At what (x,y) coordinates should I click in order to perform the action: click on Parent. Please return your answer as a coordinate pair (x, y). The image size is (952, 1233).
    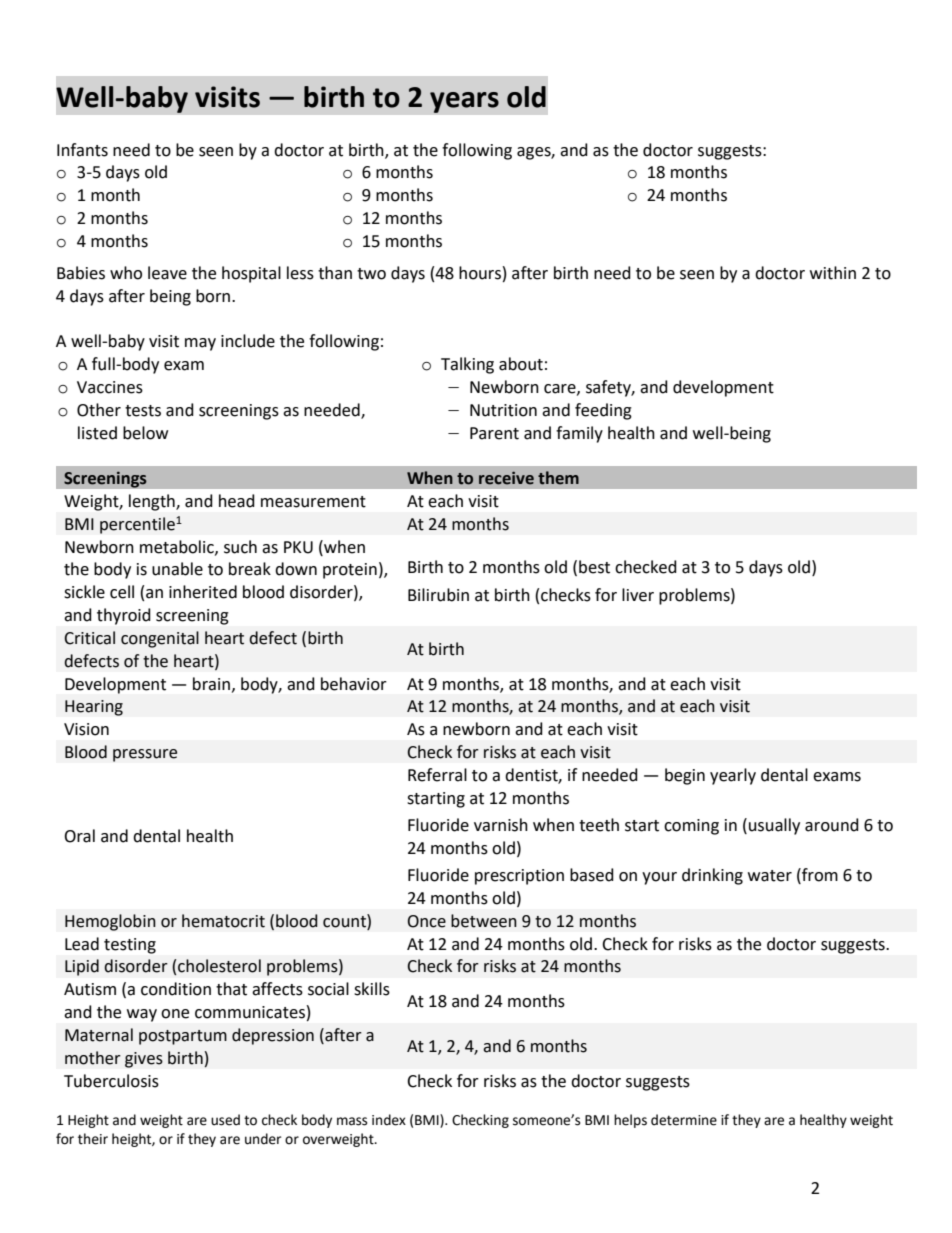
    Looking at the image, I should click on (494, 433).
